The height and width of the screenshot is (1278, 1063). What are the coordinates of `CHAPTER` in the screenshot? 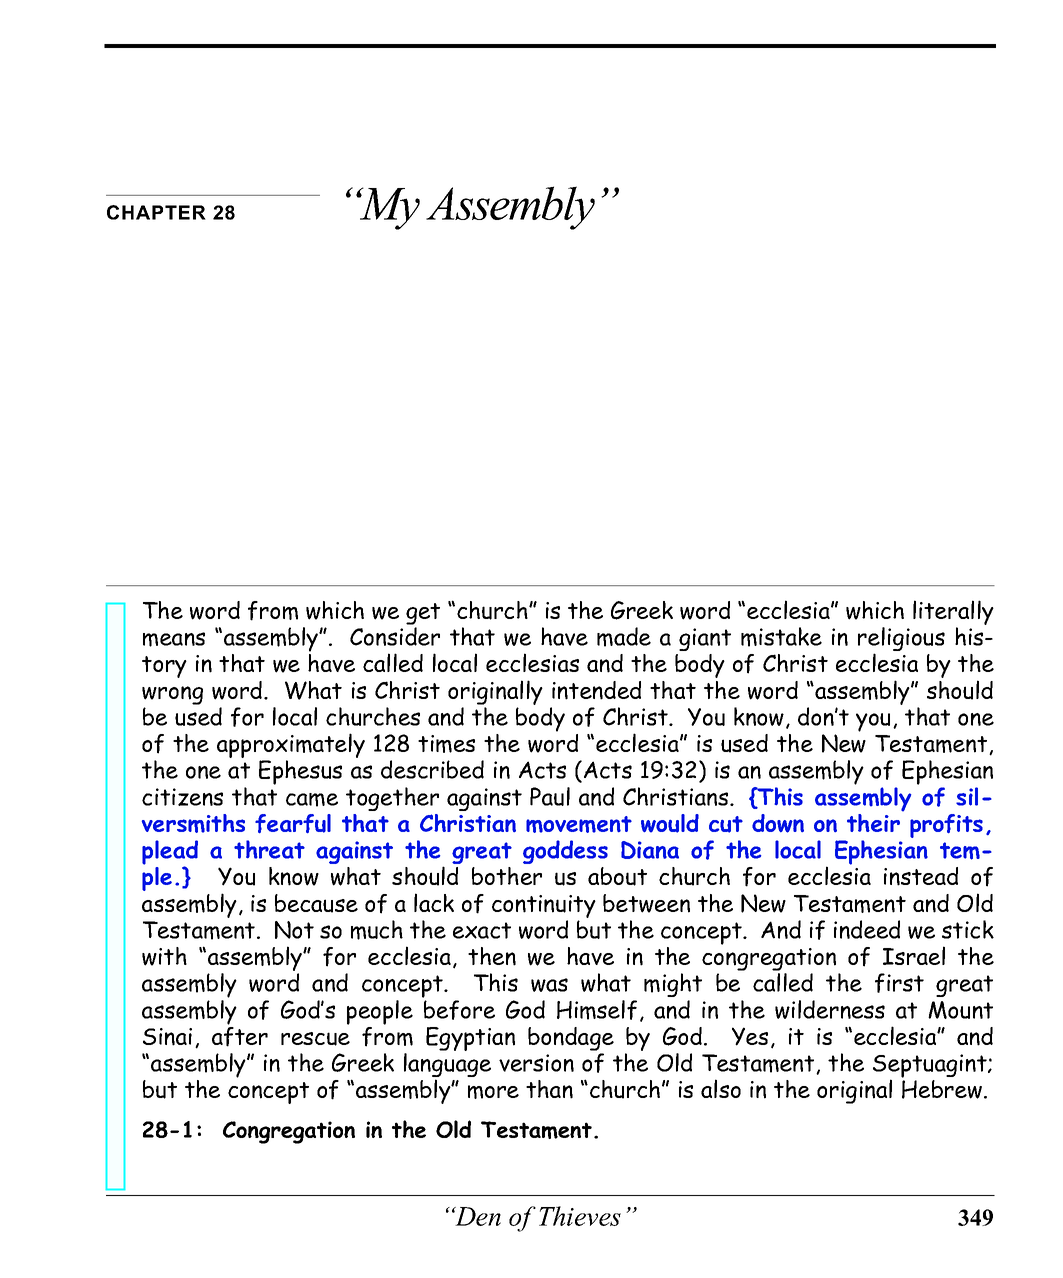 It's located at (156, 212).
